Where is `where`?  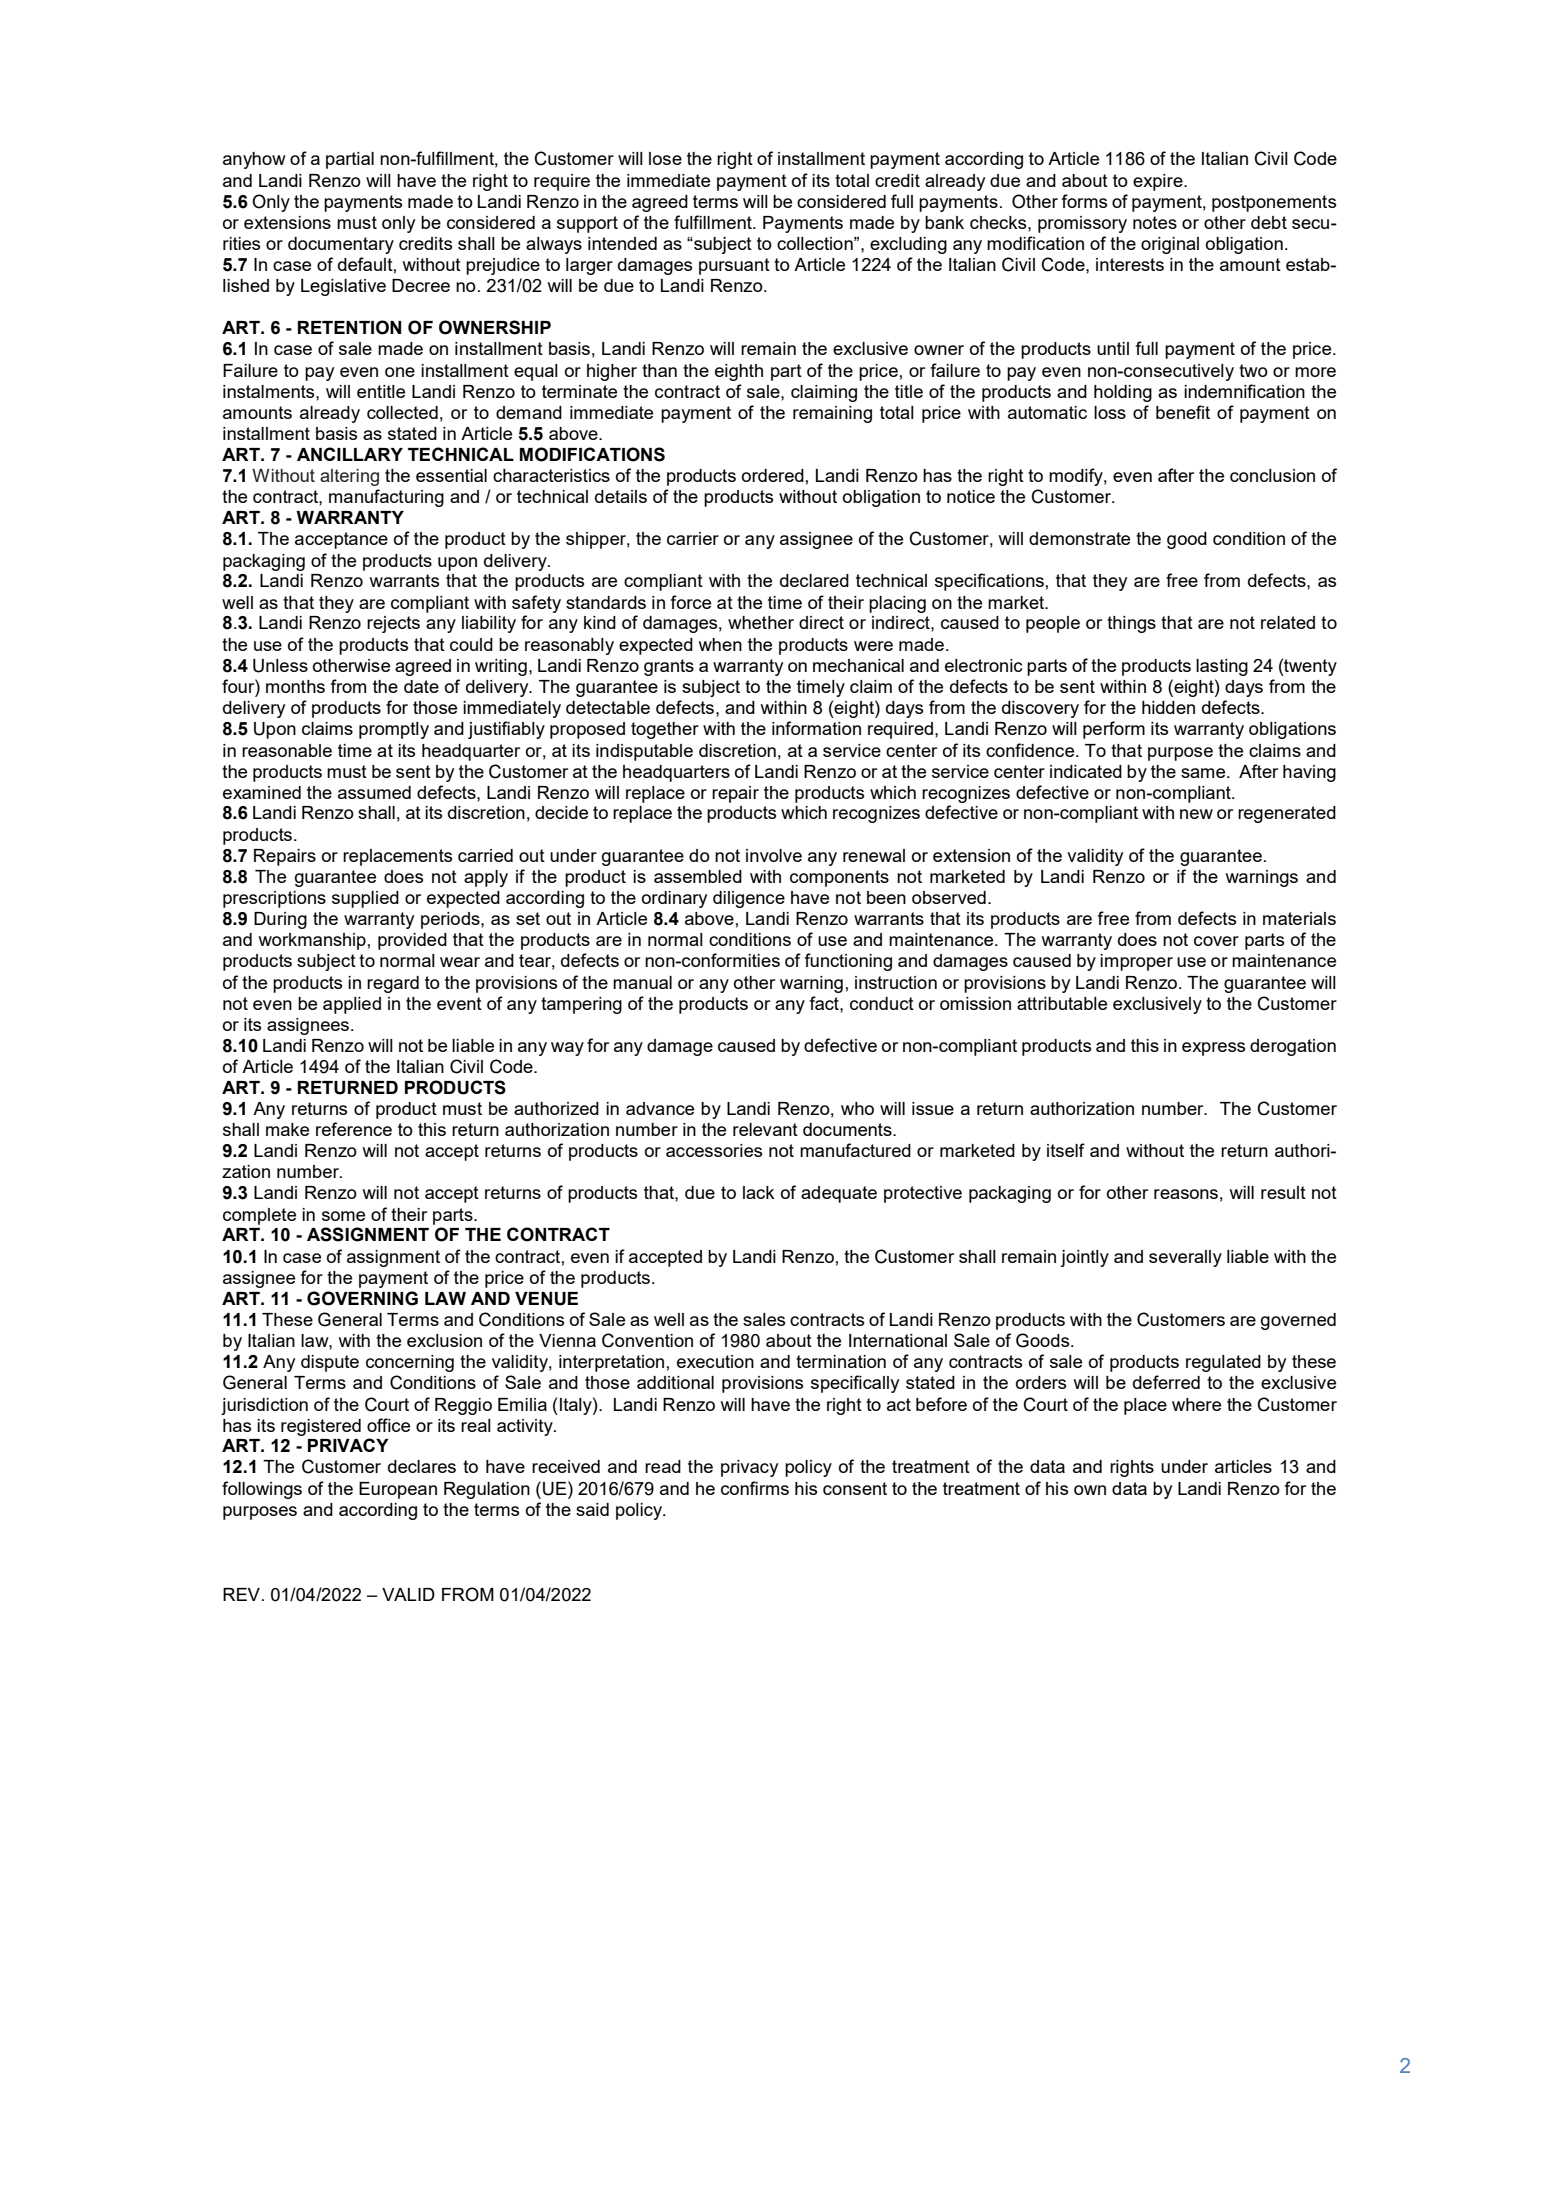 where is located at coordinates (1196, 1404).
